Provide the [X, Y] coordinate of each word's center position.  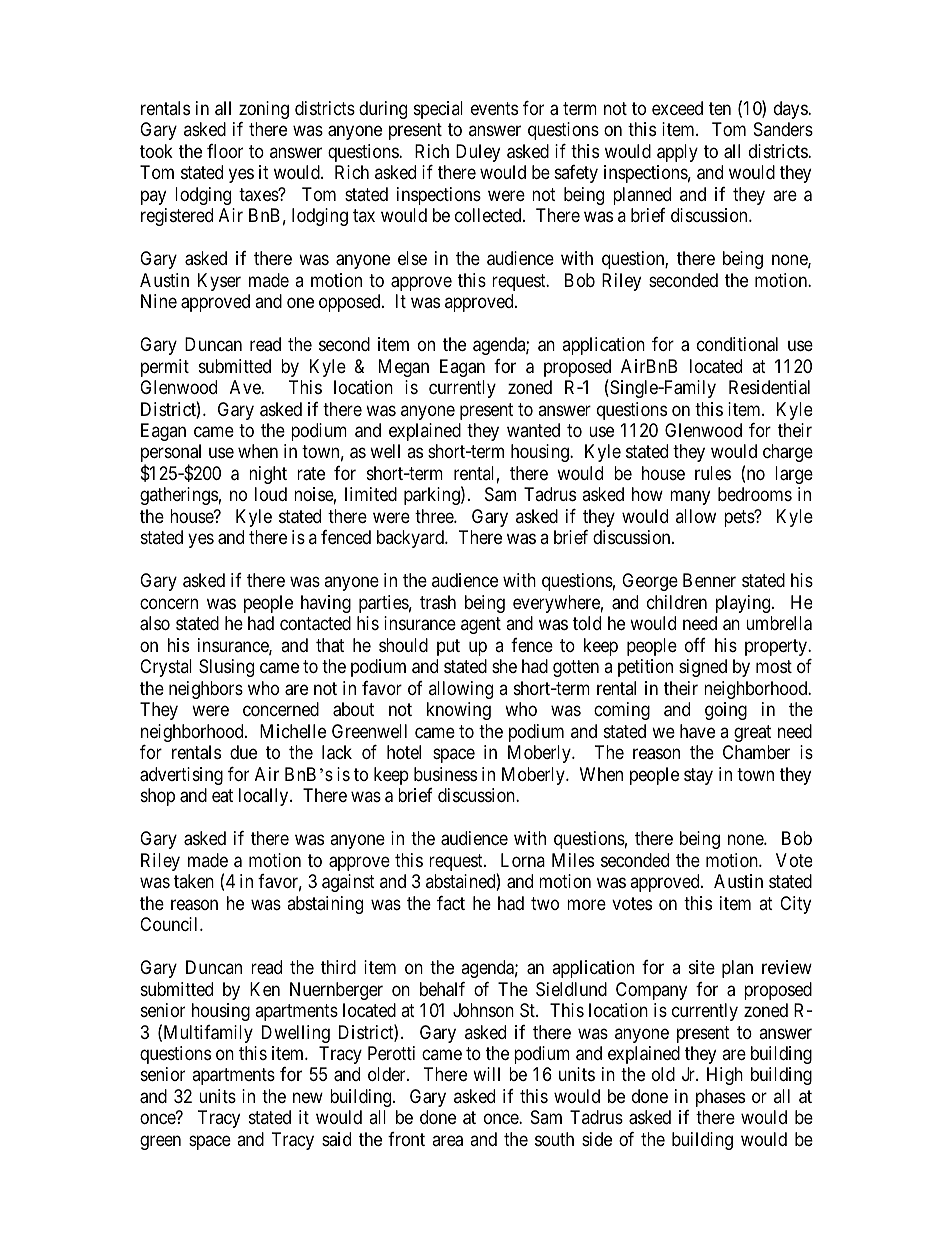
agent [481, 626]
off [695, 645]
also [155, 623]
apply [677, 153]
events [494, 108]
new [308, 1097]
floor [225, 151]
